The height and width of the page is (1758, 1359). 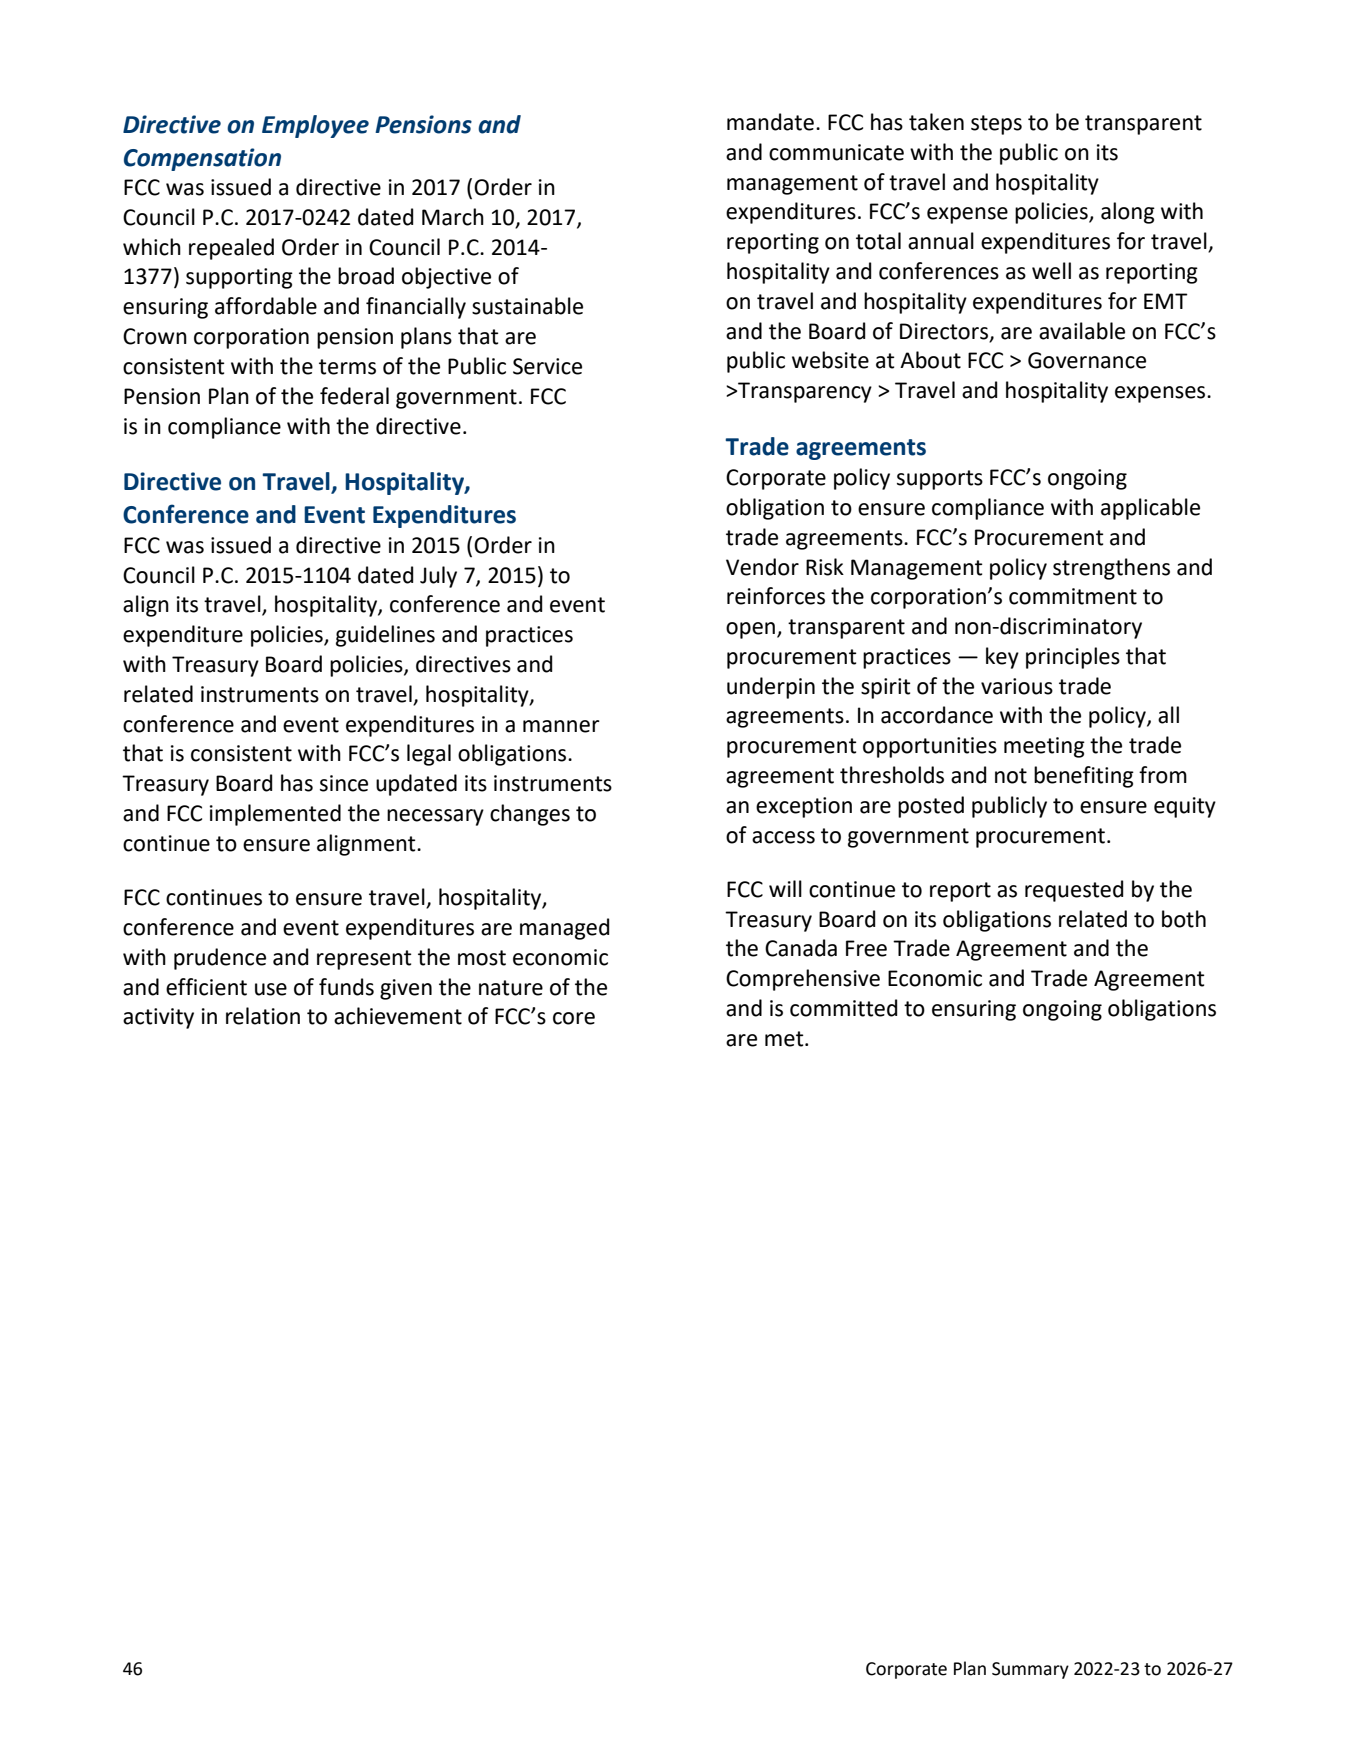 I want to click on committed, so click(x=843, y=1008).
